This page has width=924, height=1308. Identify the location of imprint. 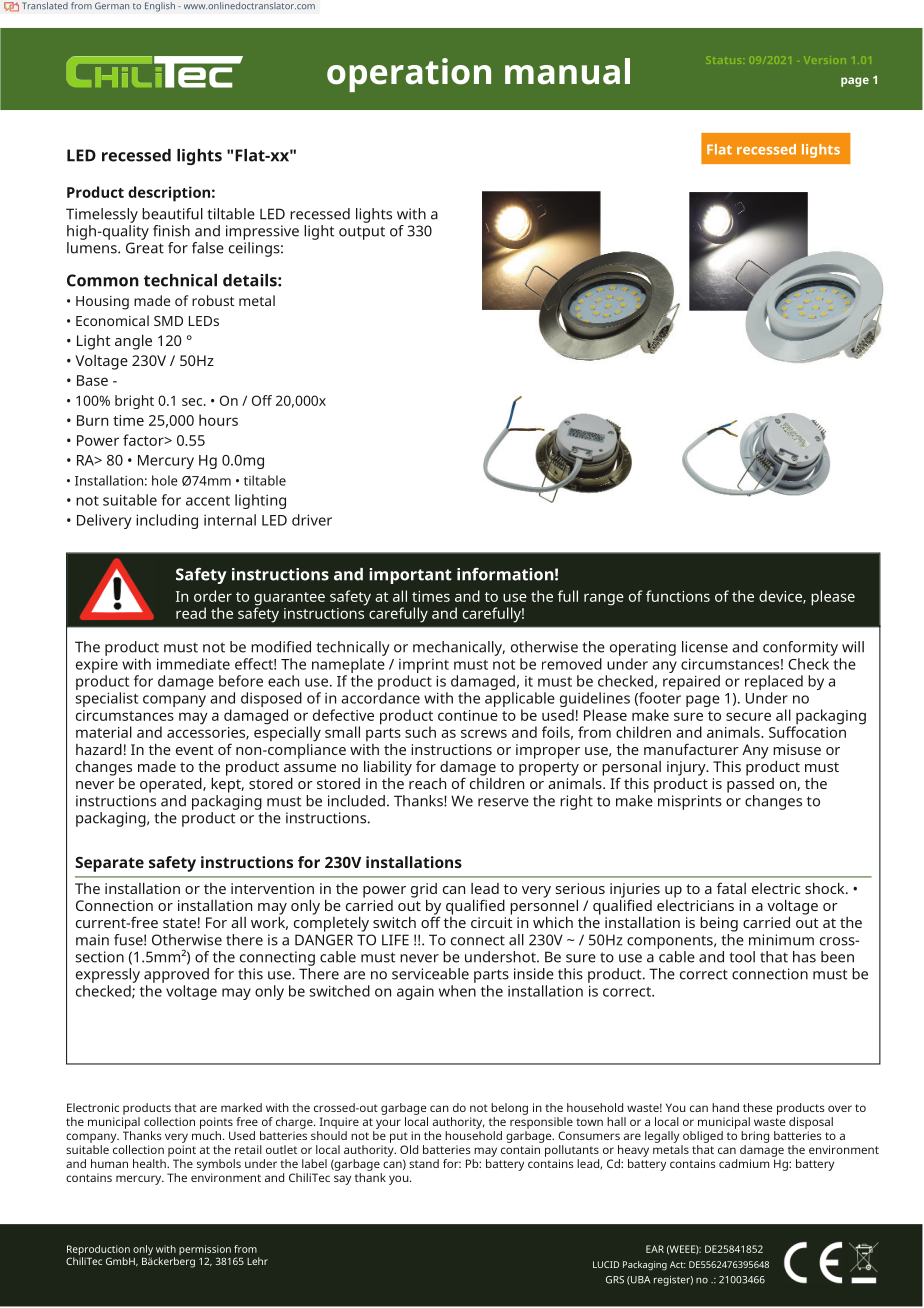
(424, 666).
